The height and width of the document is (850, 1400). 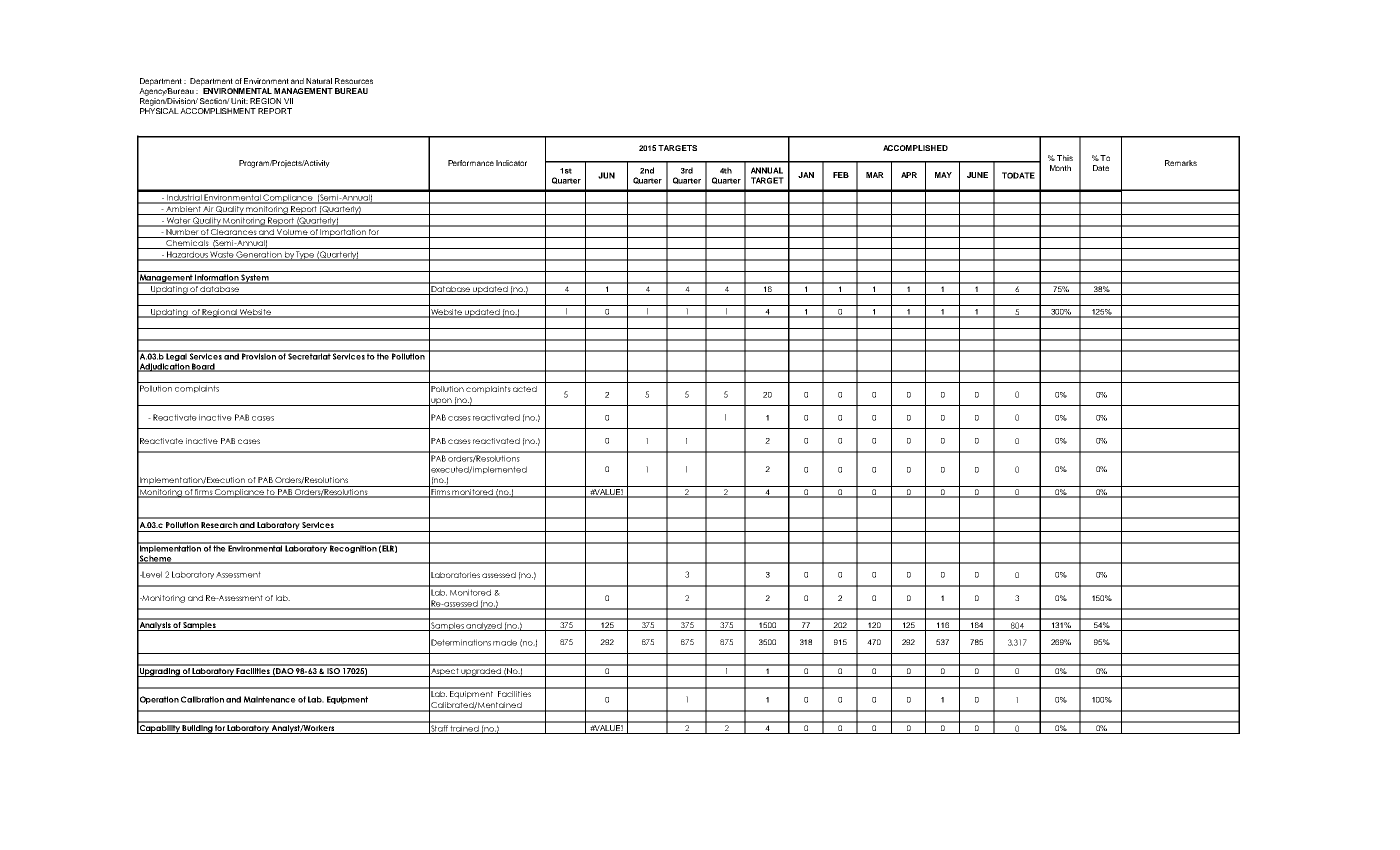 What do you see at coordinates (353, 548) in the document?
I see `Recognition` at bounding box center [353, 548].
